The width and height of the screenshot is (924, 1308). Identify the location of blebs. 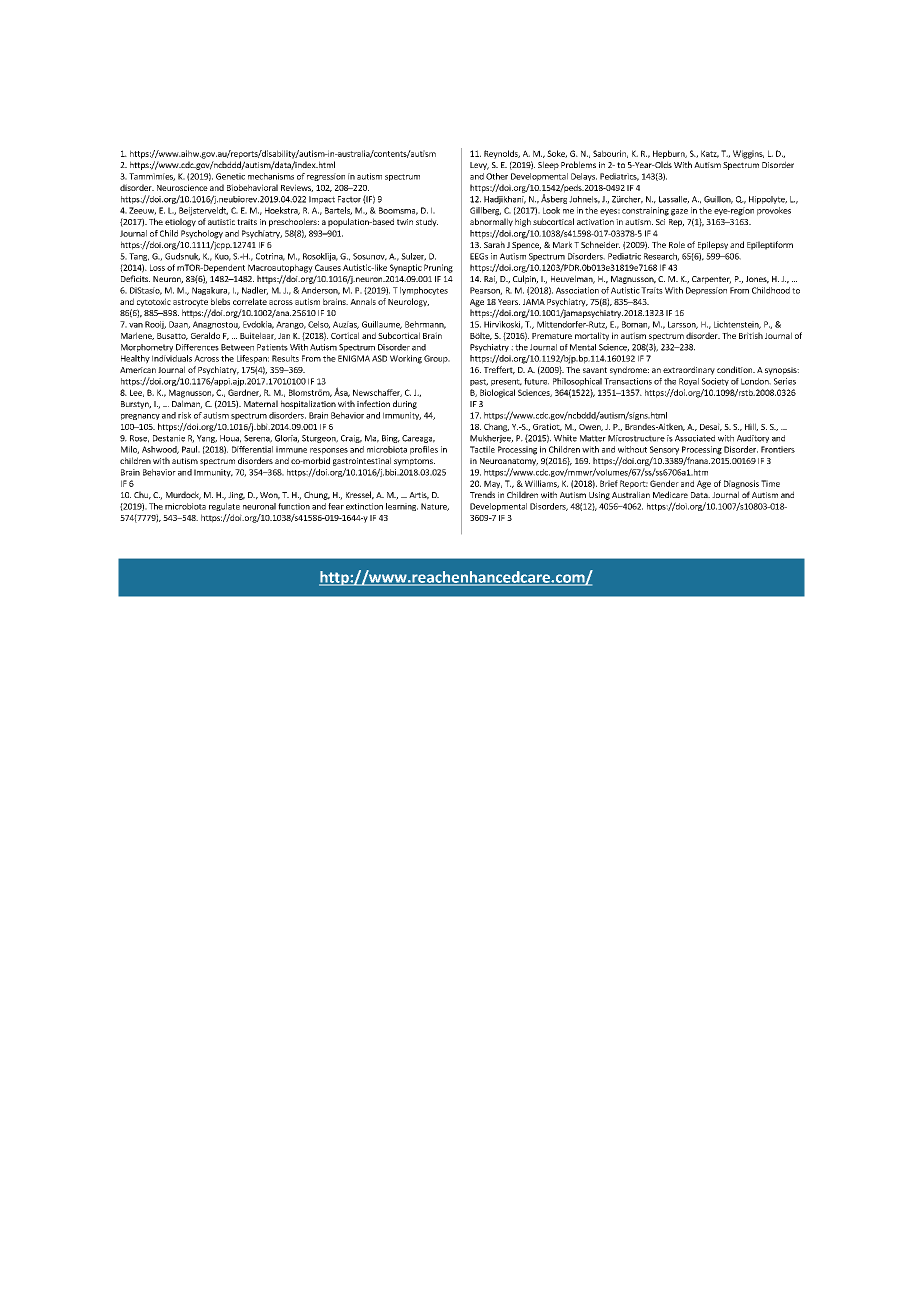
(220, 301).
